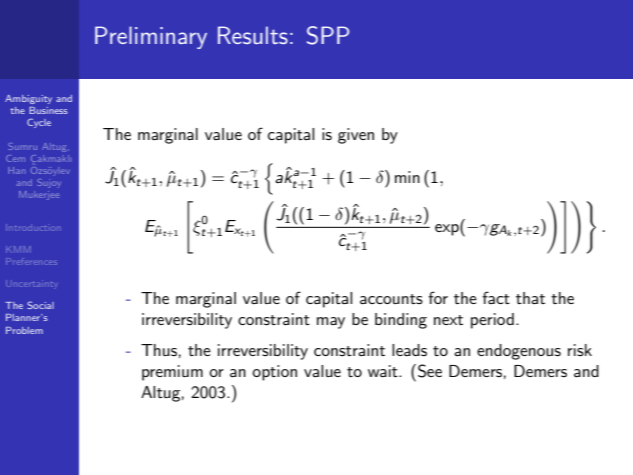 Image resolution: width=633 pixels, height=475 pixels. I want to click on fact, so click(496, 297).
